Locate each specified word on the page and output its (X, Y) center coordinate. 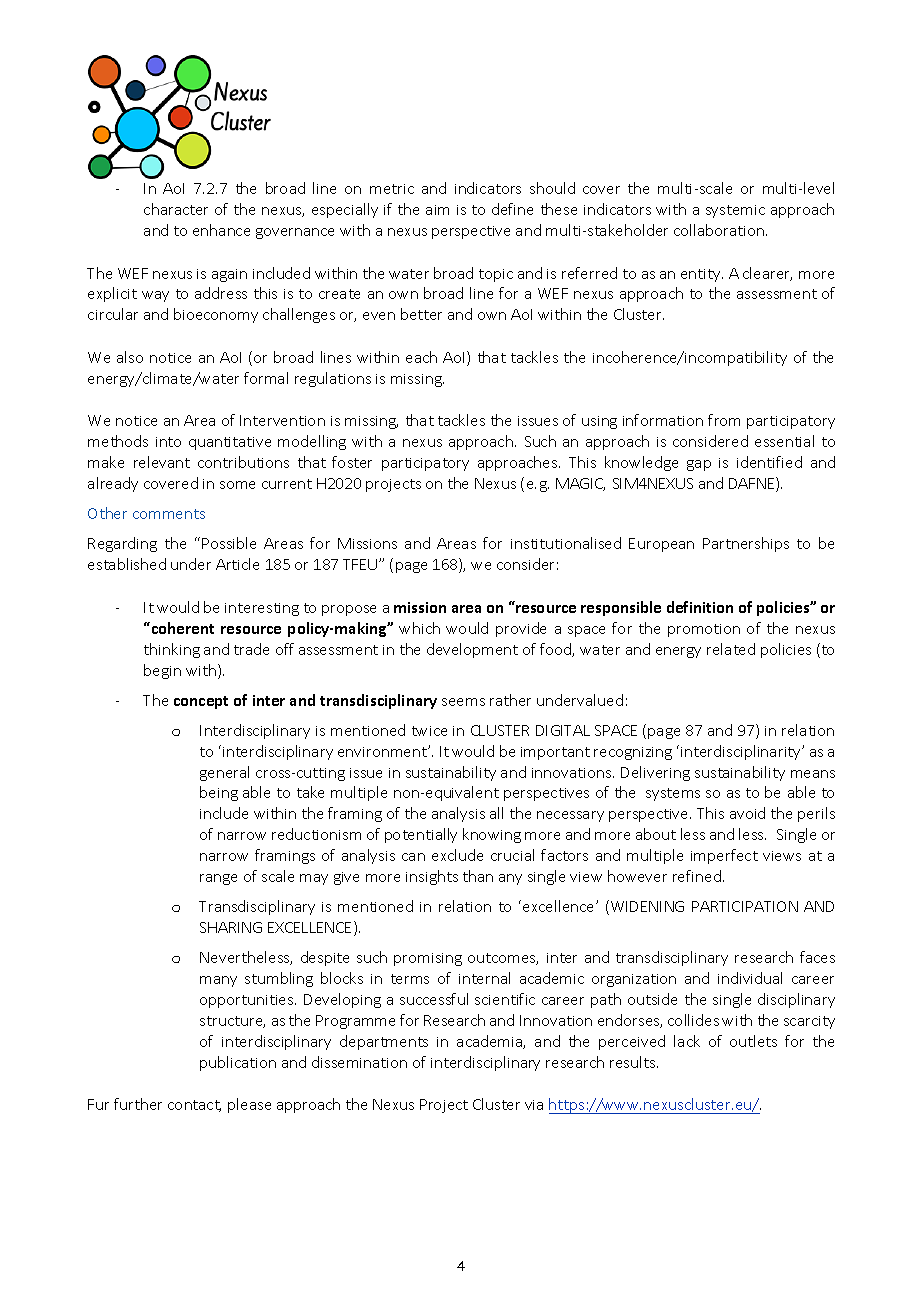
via (534, 1105)
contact (194, 1106)
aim (437, 210)
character (176, 209)
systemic (735, 211)
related (731, 649)
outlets (753, 1041)
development (472, 650)
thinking (172, 650)
